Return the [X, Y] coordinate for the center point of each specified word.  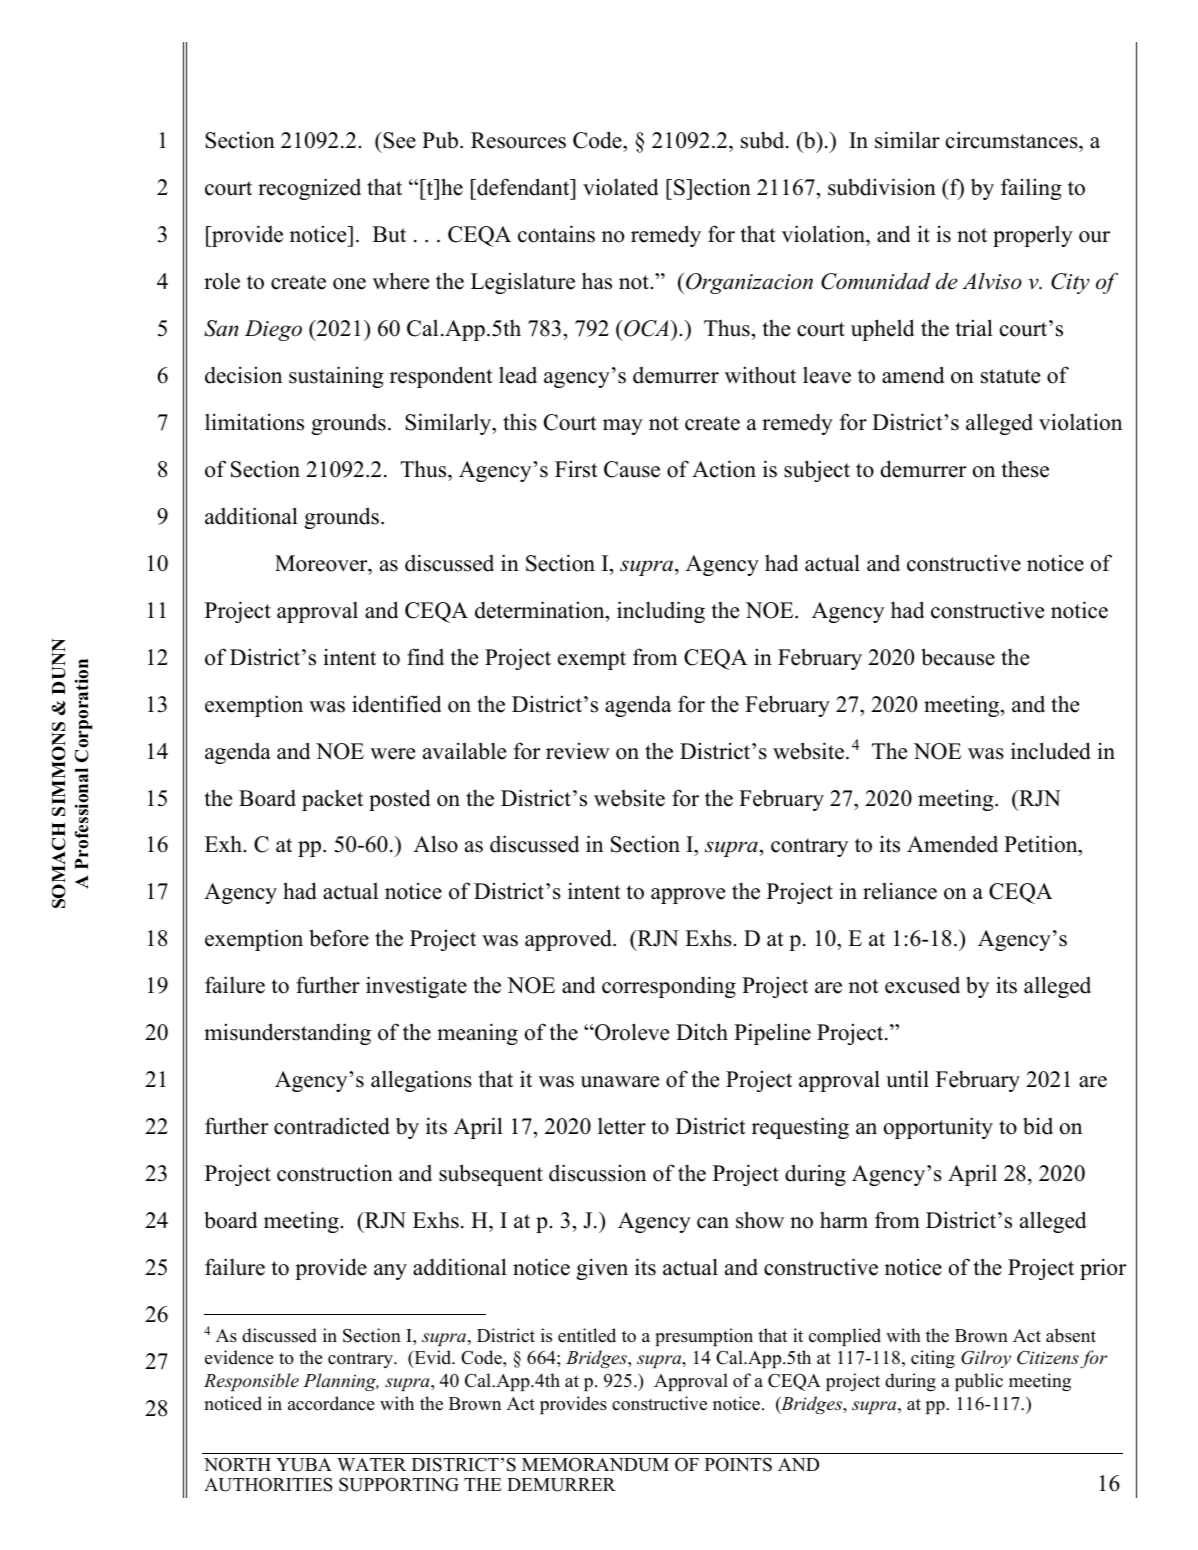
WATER [371, 1464]
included [1051, 751]
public [979, 1382]
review [578, 751]
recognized [309, 189]
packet [332, 800]
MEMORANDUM [595, 1465]
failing [1031, 189]
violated [620, 187]
